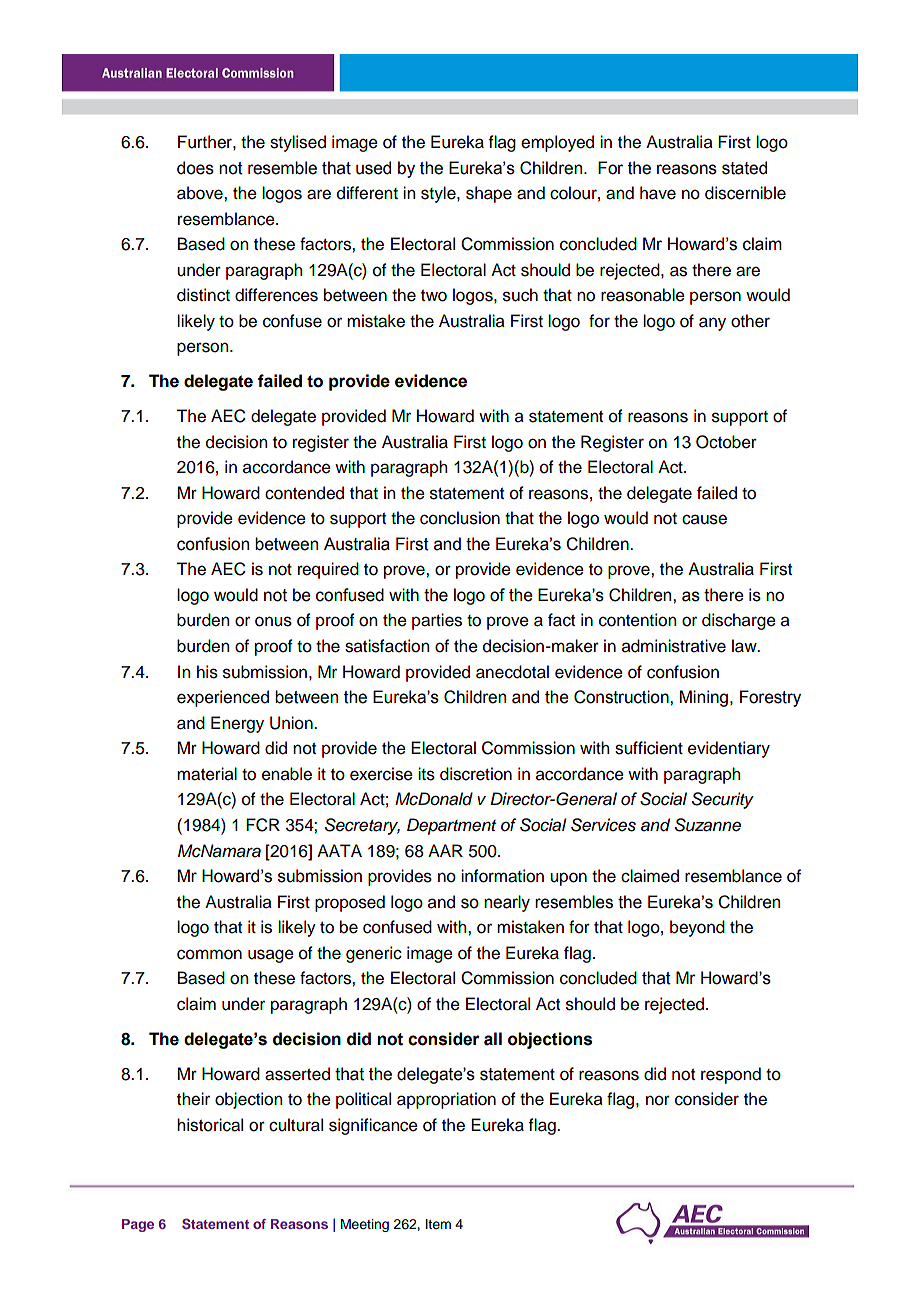 Image resolution: width=924 pixels, height=1308 pixels. Describe the element at coordinates (223, 698) in the screenshot. I see `experienced` at that location.
